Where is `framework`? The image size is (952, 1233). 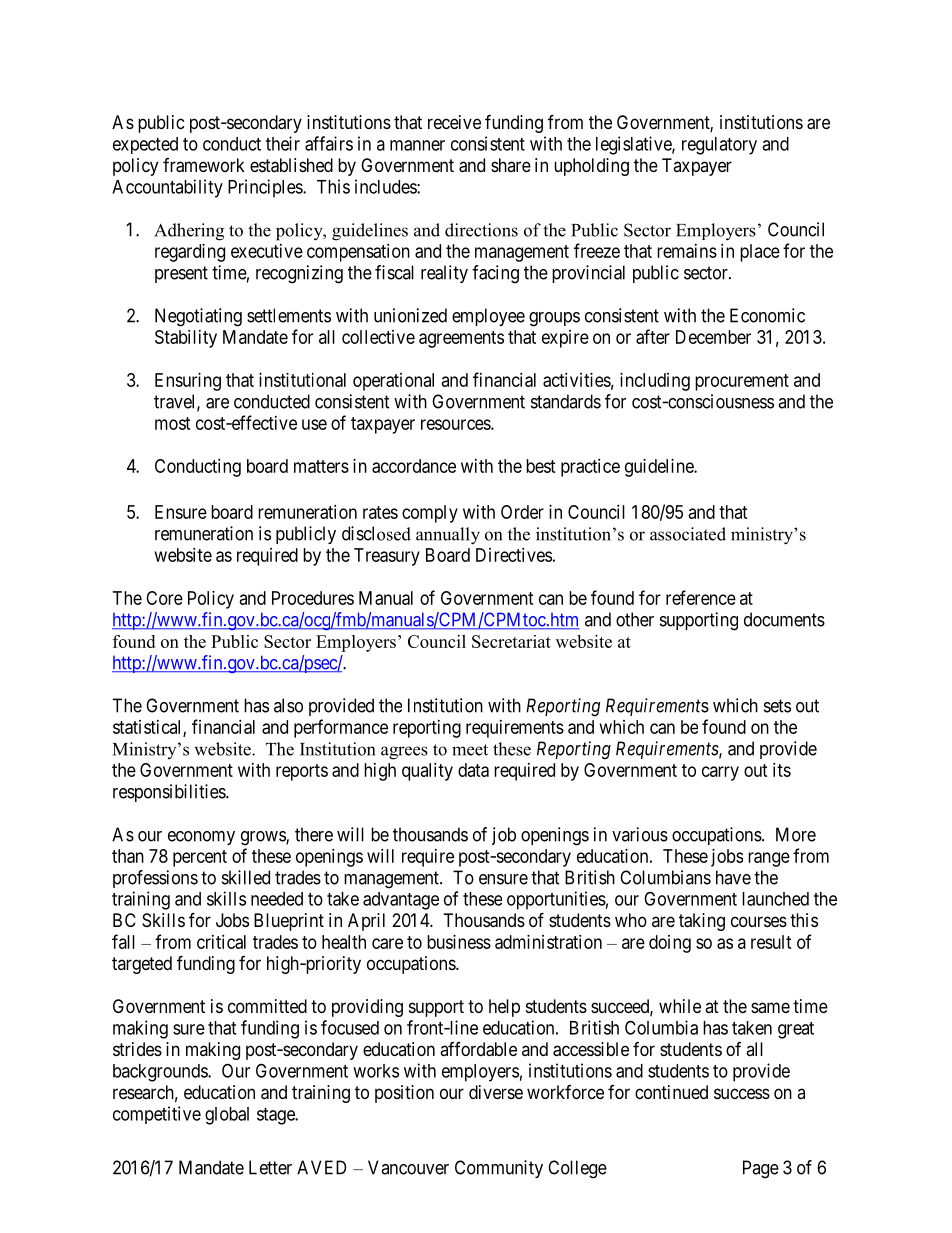
framework is located at coordinates (204, 165).
